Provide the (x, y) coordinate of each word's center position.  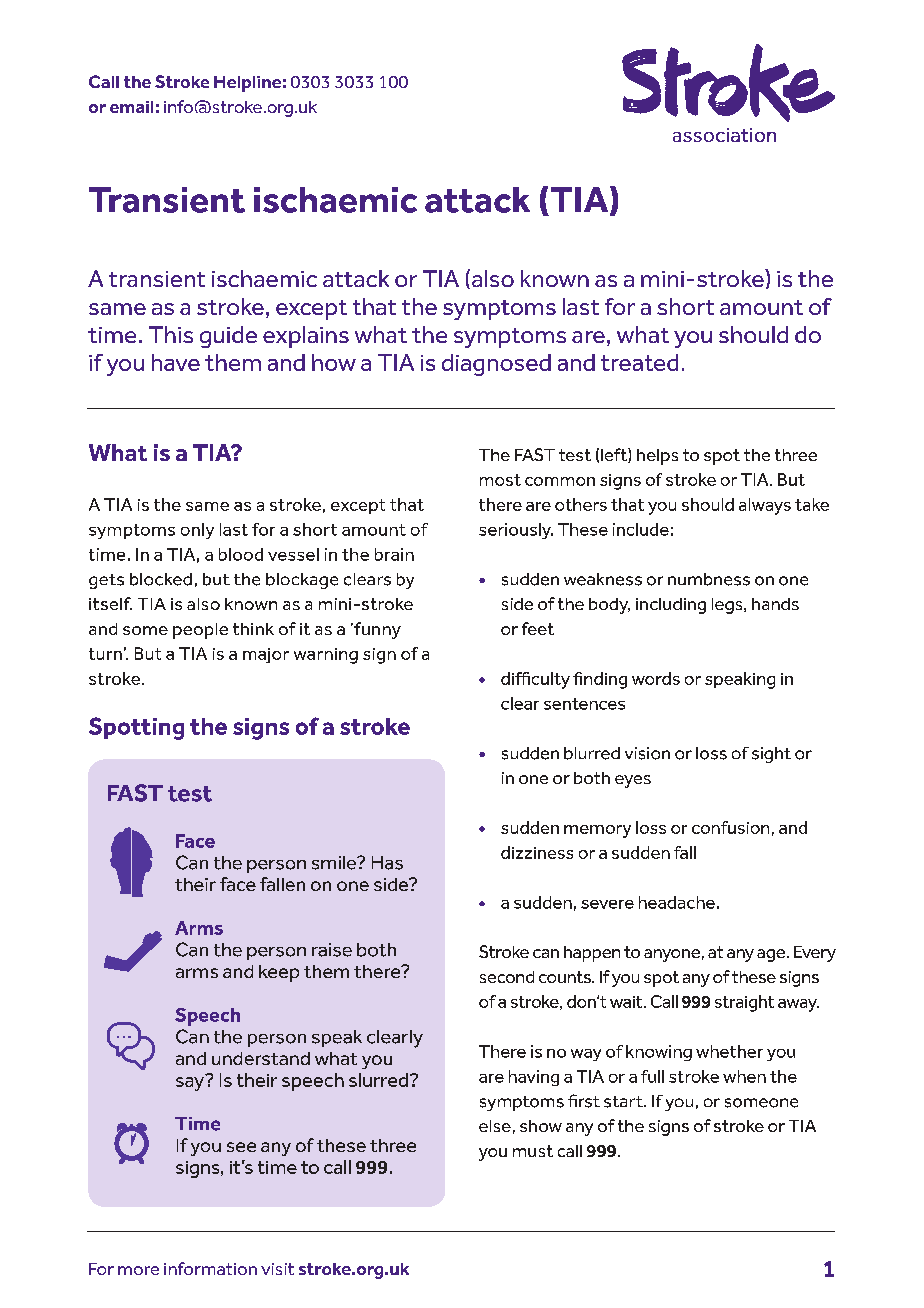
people (200, 631)
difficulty (535, 680)
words (656, 678)
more (138, 1270)
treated (639, 362)
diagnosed (496, 365)
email (131, 107)
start (624, 1102)
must (533, 1151)
